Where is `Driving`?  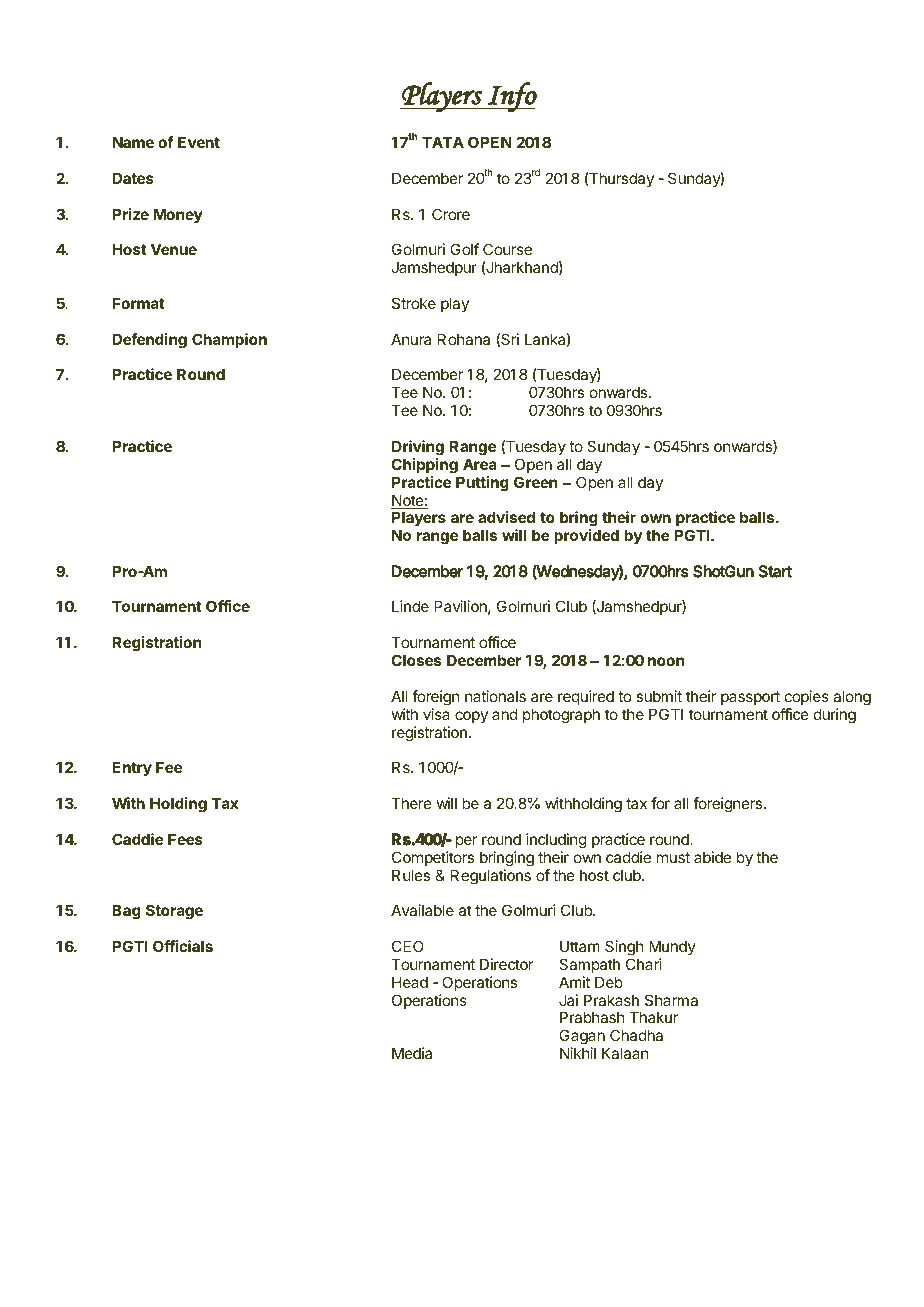
Driving is located at coordinates (418, 448).
